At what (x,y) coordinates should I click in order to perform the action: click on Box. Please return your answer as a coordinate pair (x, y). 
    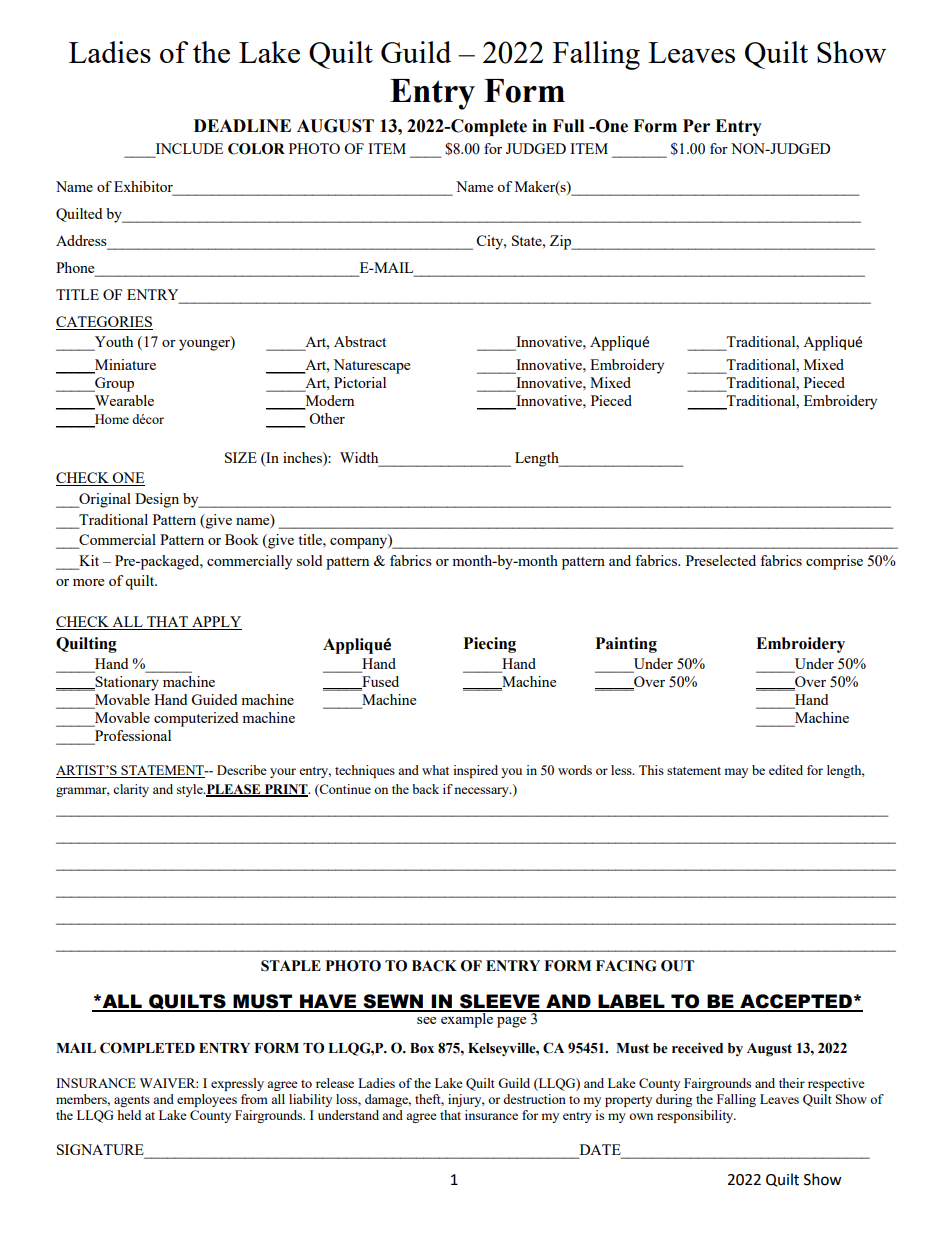
    Looking at the image, I should click on (422, 1048).
